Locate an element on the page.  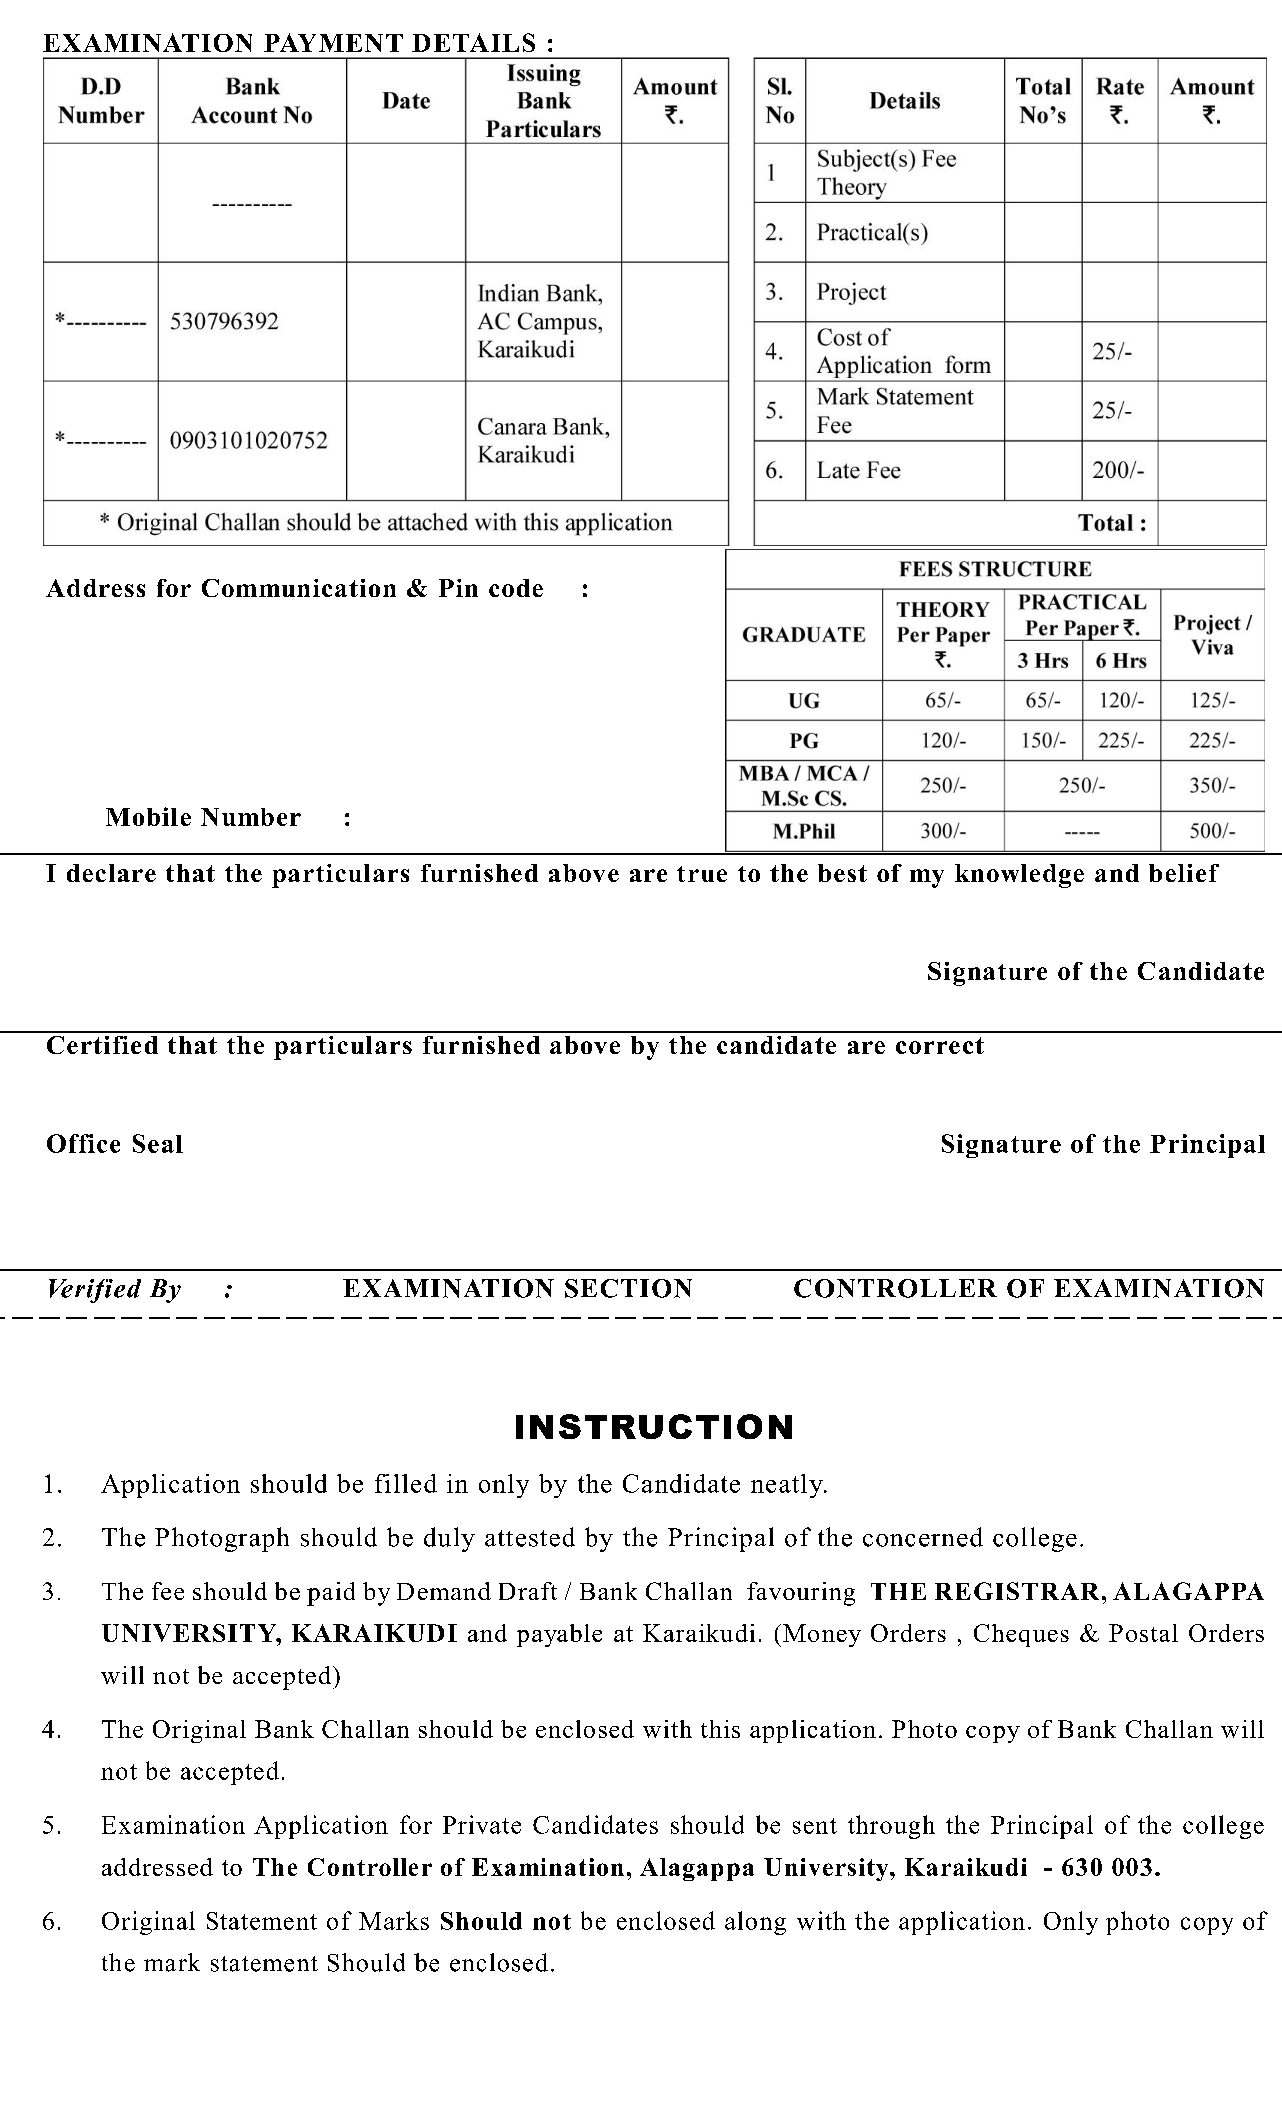
DETAILS is located at coordinates (473, 42).
